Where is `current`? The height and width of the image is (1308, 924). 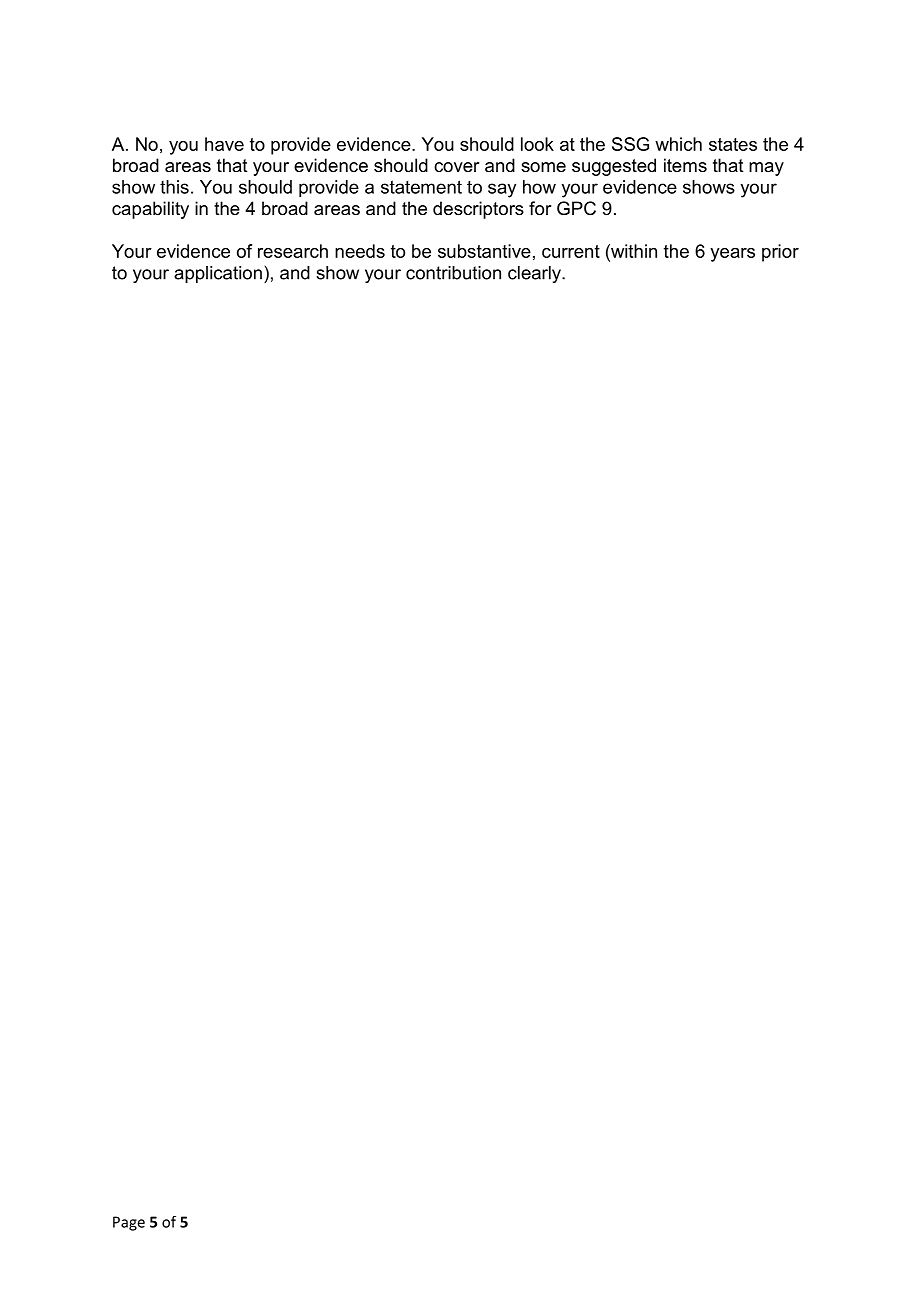
current is located at coordinates (571, 251).
